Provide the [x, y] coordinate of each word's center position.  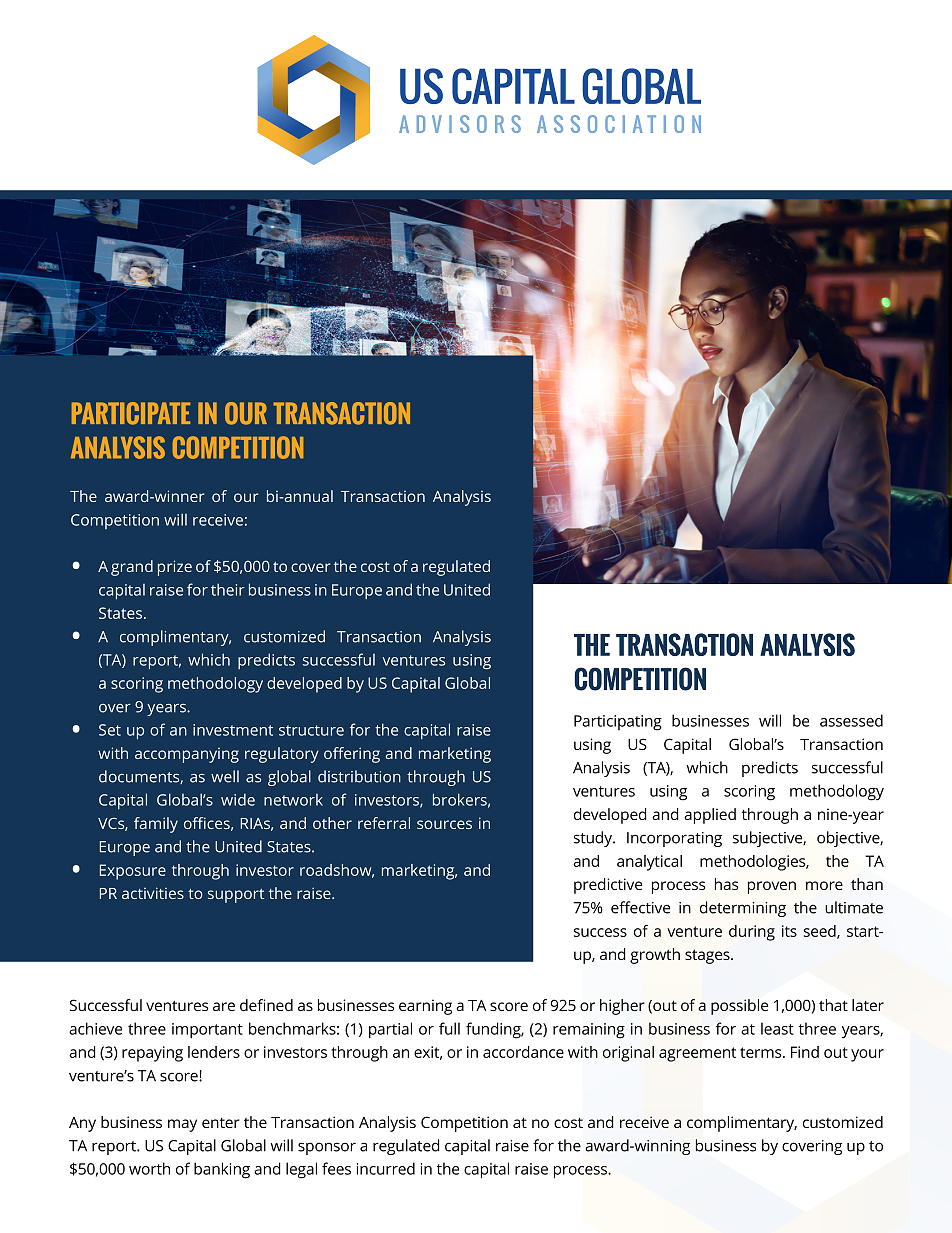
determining [743, 909]
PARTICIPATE [131, 413]
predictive [608, 886]
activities [153, 893]
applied [710, 816]
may [182, 1125]
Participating [618, 723]
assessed [851, 720]
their [228, 589]
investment [233, 730]
